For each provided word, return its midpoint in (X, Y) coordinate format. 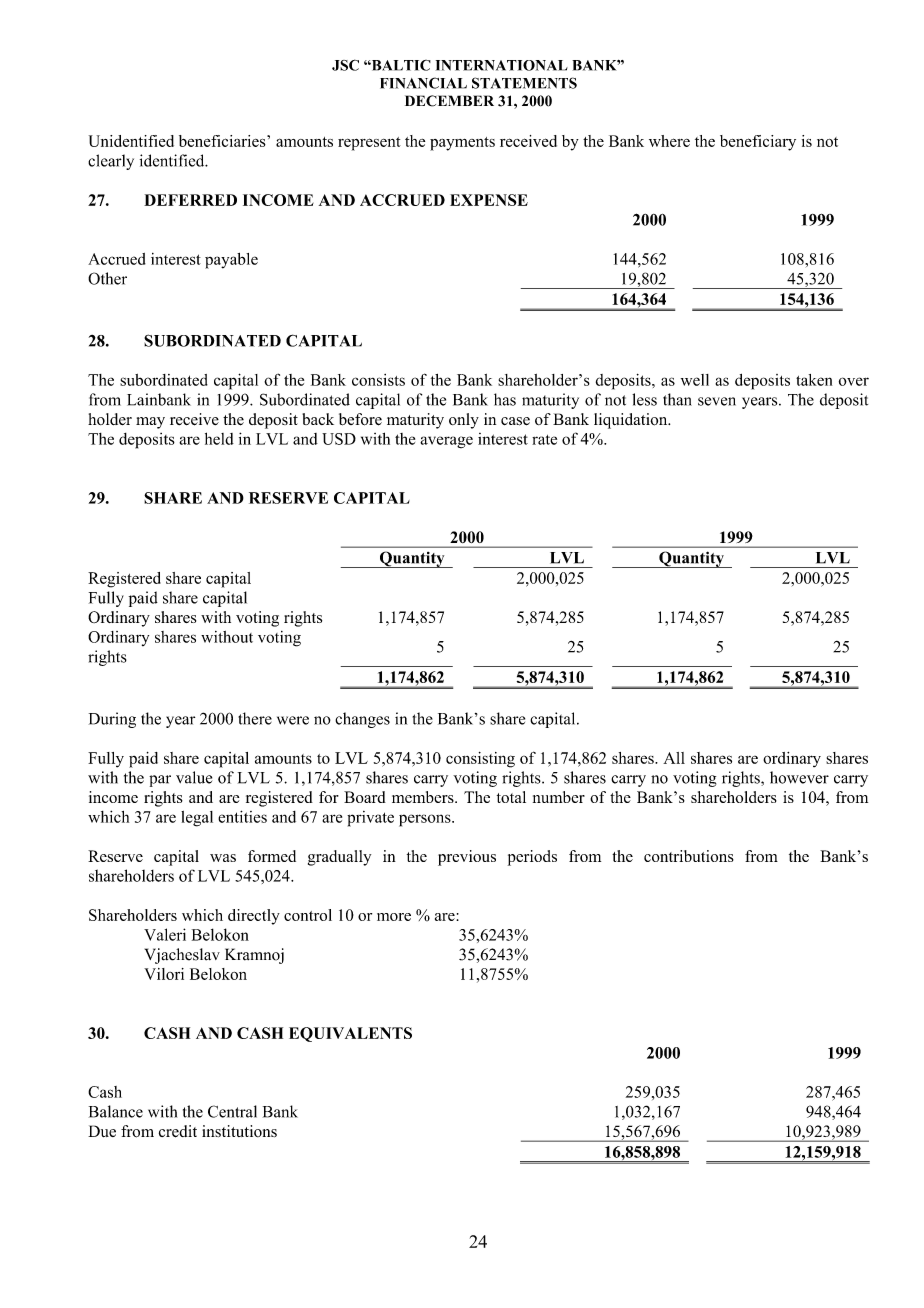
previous (467, 858)
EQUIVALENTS (350, 1034)
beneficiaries (223, 141)
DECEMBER (449, 101)
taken (814, 380)
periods (532, 858)
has (505, 399)
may (150, 423)
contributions (689, 856)
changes (362, 720)
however (799, 777)
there (255, 718)
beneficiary (758, 143)
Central (232, 1111)
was (223, 858)
